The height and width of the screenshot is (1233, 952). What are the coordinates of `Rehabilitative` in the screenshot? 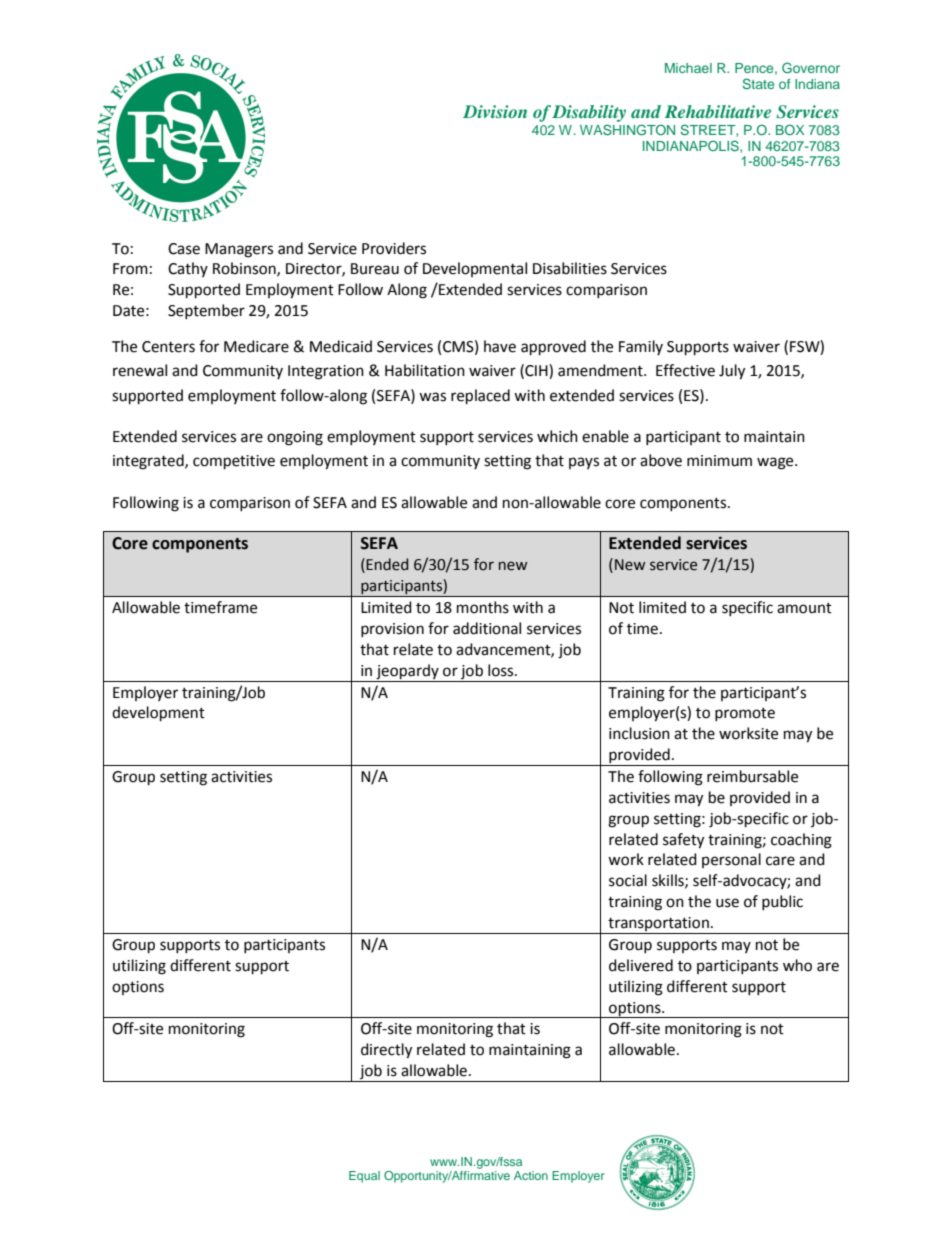 It's located at (718, 111).
